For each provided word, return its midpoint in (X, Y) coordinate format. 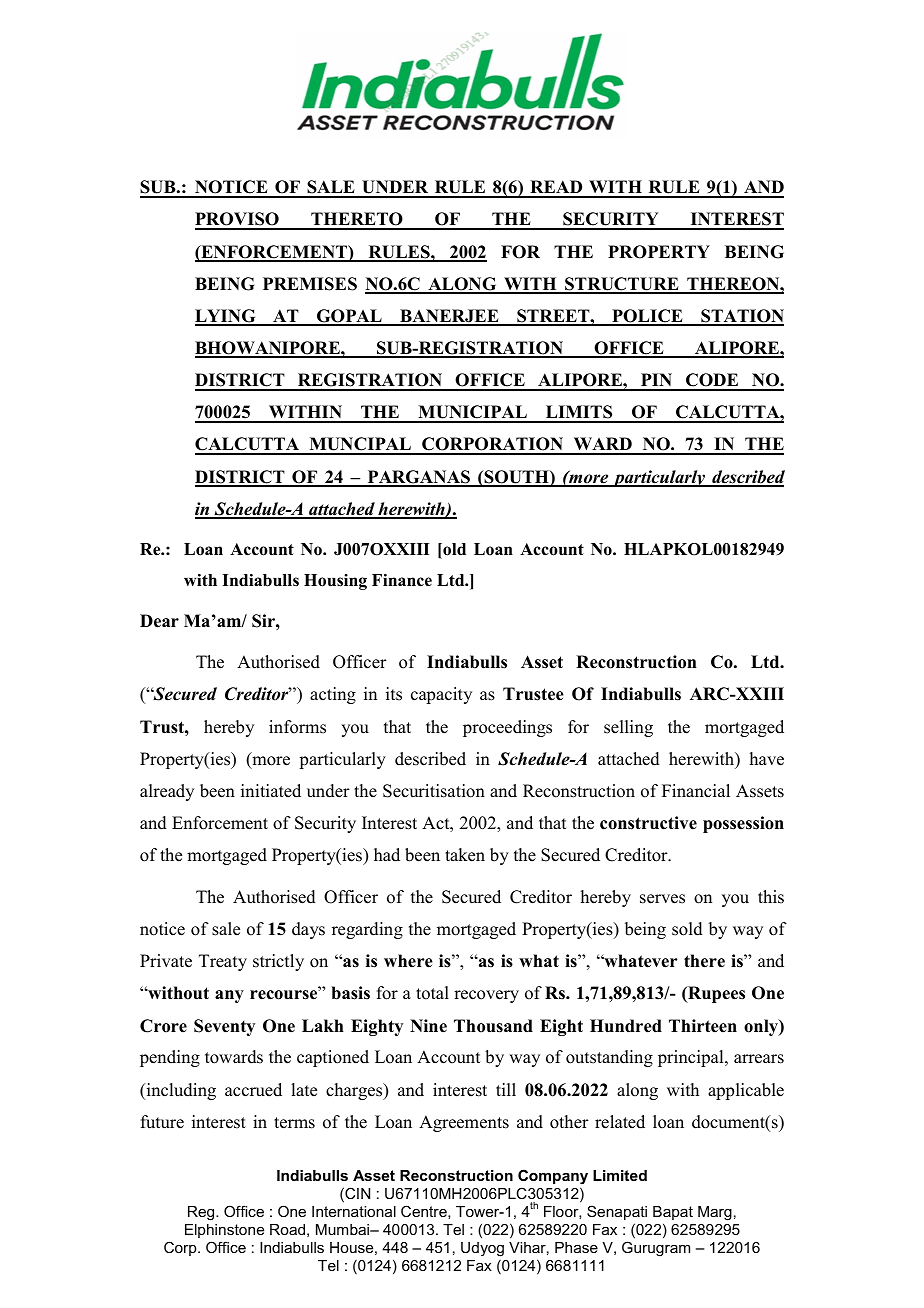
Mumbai (344, 1229)
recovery (486, 996)
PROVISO (238, 220)
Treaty (223, 962)
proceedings (507, 728)
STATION (741, 317)
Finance (402, 580)
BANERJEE (449, 317)
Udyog (482, 1249)
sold (687, 929)
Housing (335, 582)
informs (297, 727)
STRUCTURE (622, 285)
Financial (696, 791)
